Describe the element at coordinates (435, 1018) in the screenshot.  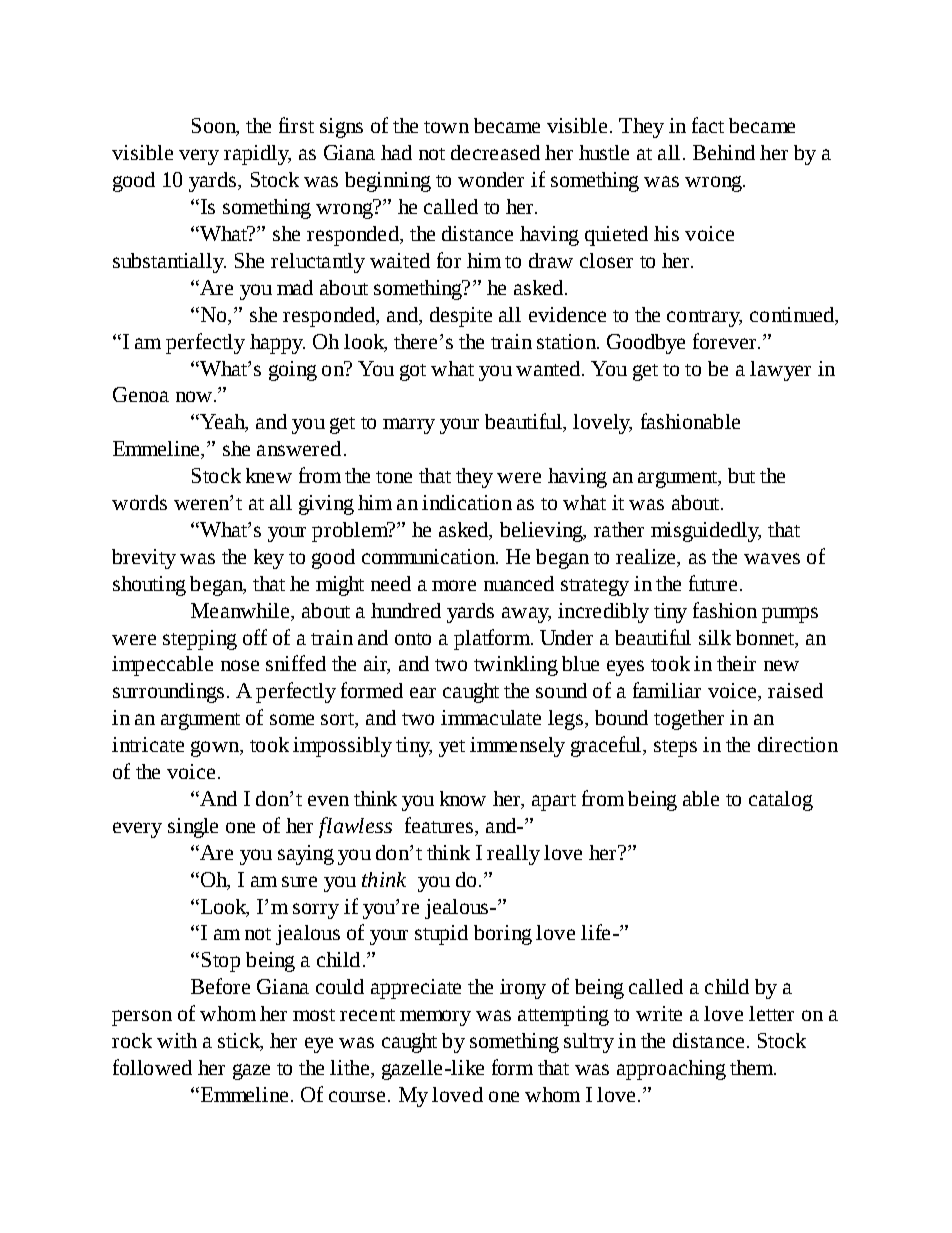
I see `memory` at that location.
